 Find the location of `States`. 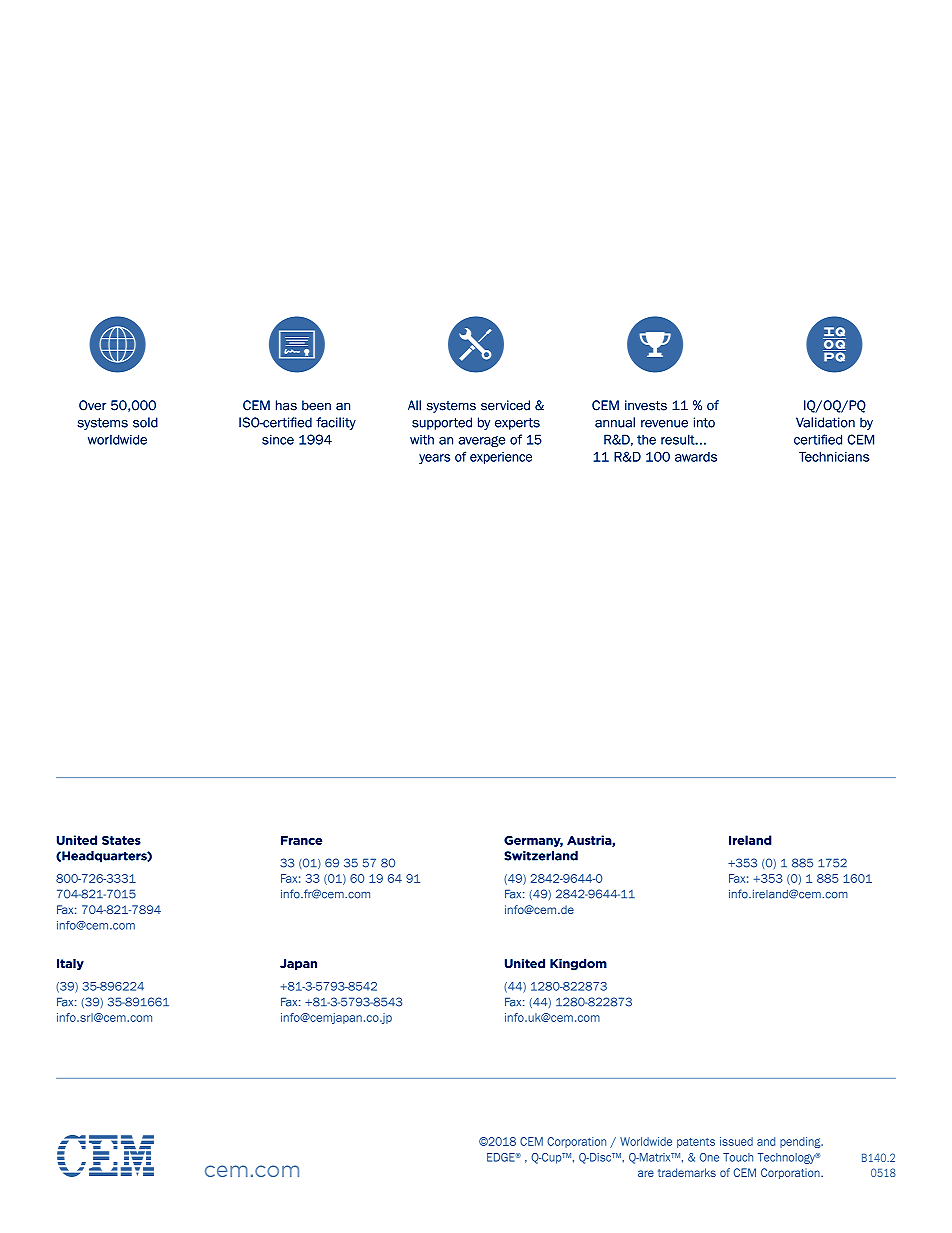

States is located at coordinates (121, 840).
